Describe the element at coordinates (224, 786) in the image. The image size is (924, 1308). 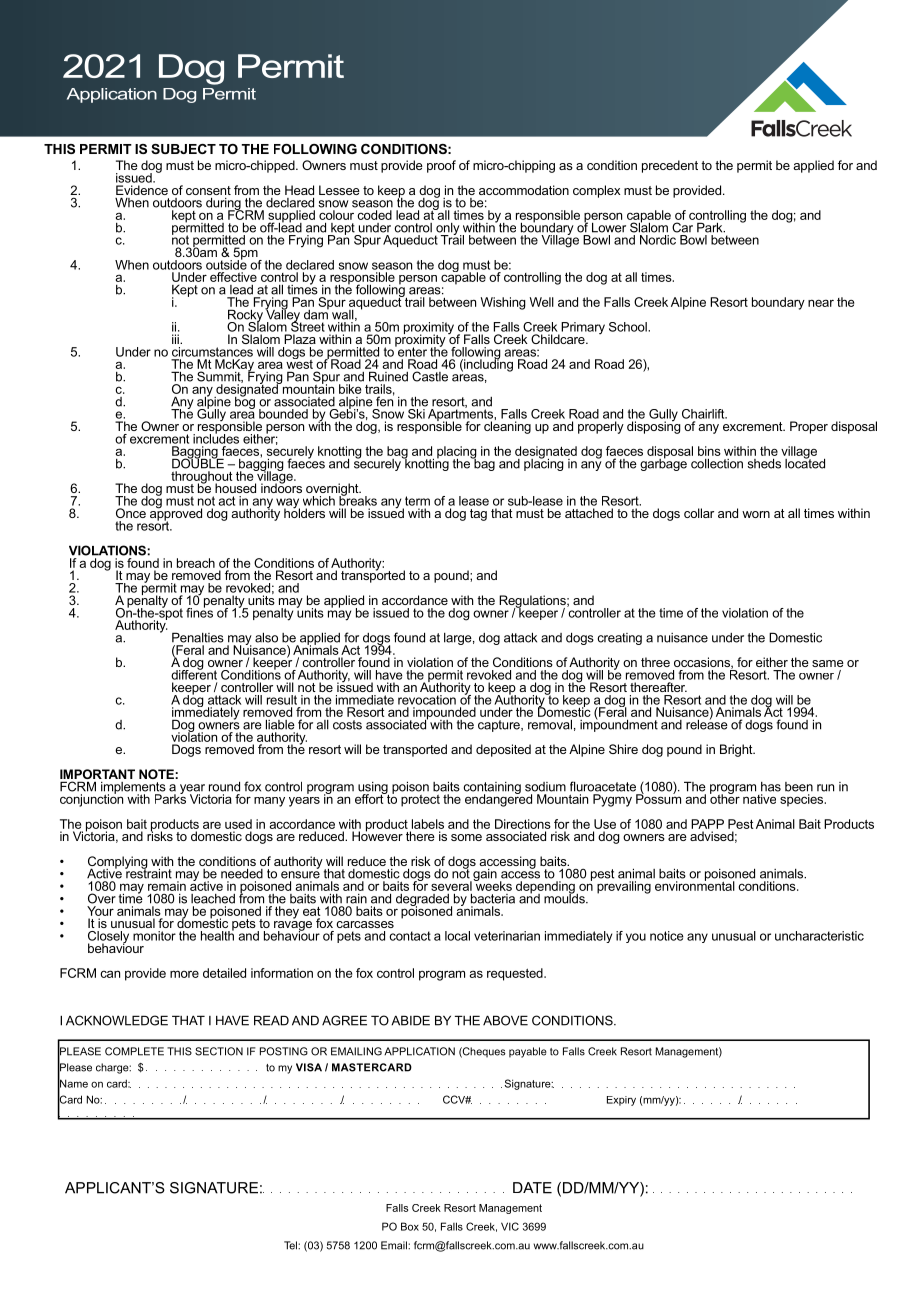
I see `round` at that location.
